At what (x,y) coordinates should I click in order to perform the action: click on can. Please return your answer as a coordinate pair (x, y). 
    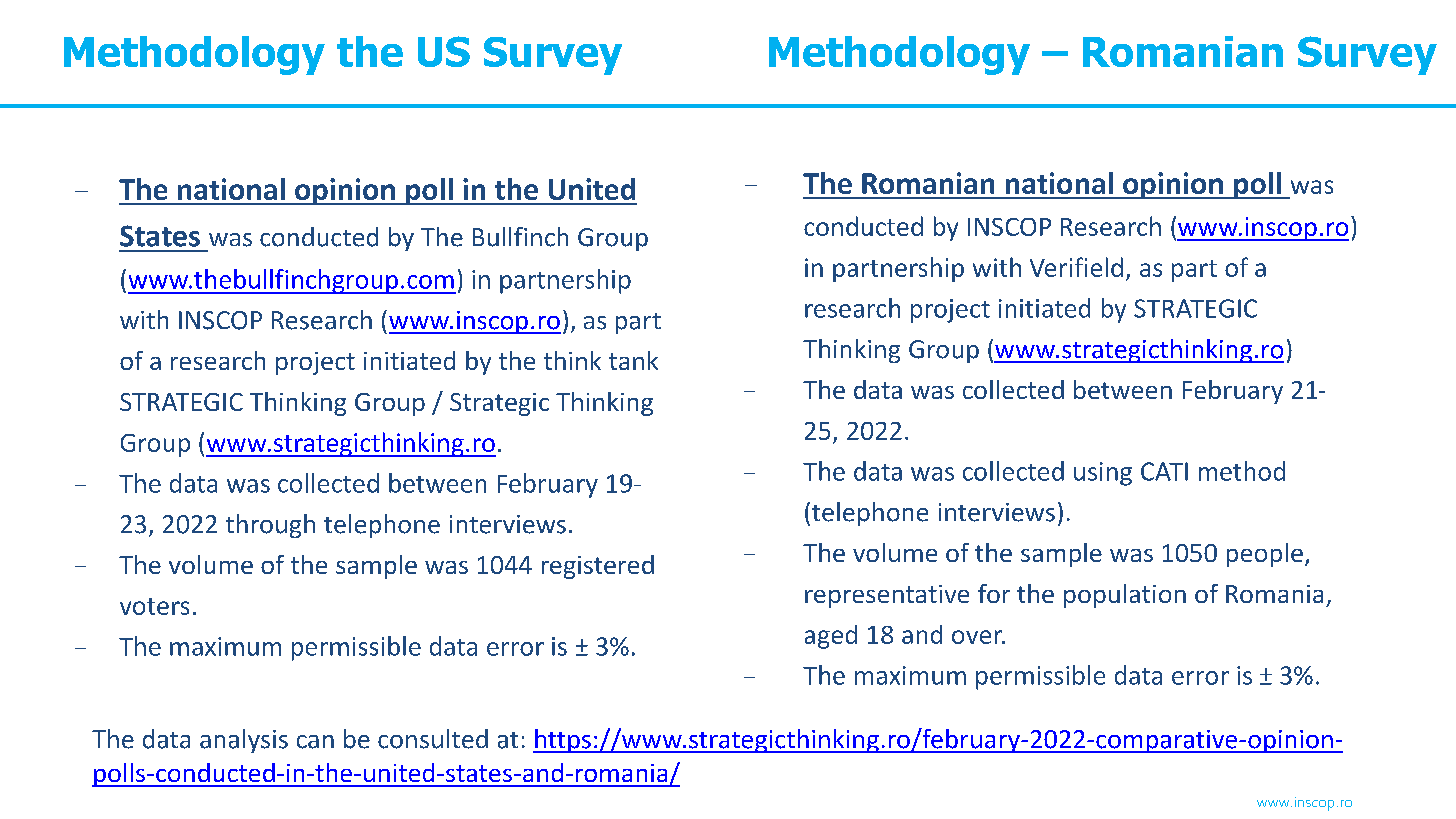
    Looking at the image, I should click on (315, 742).
